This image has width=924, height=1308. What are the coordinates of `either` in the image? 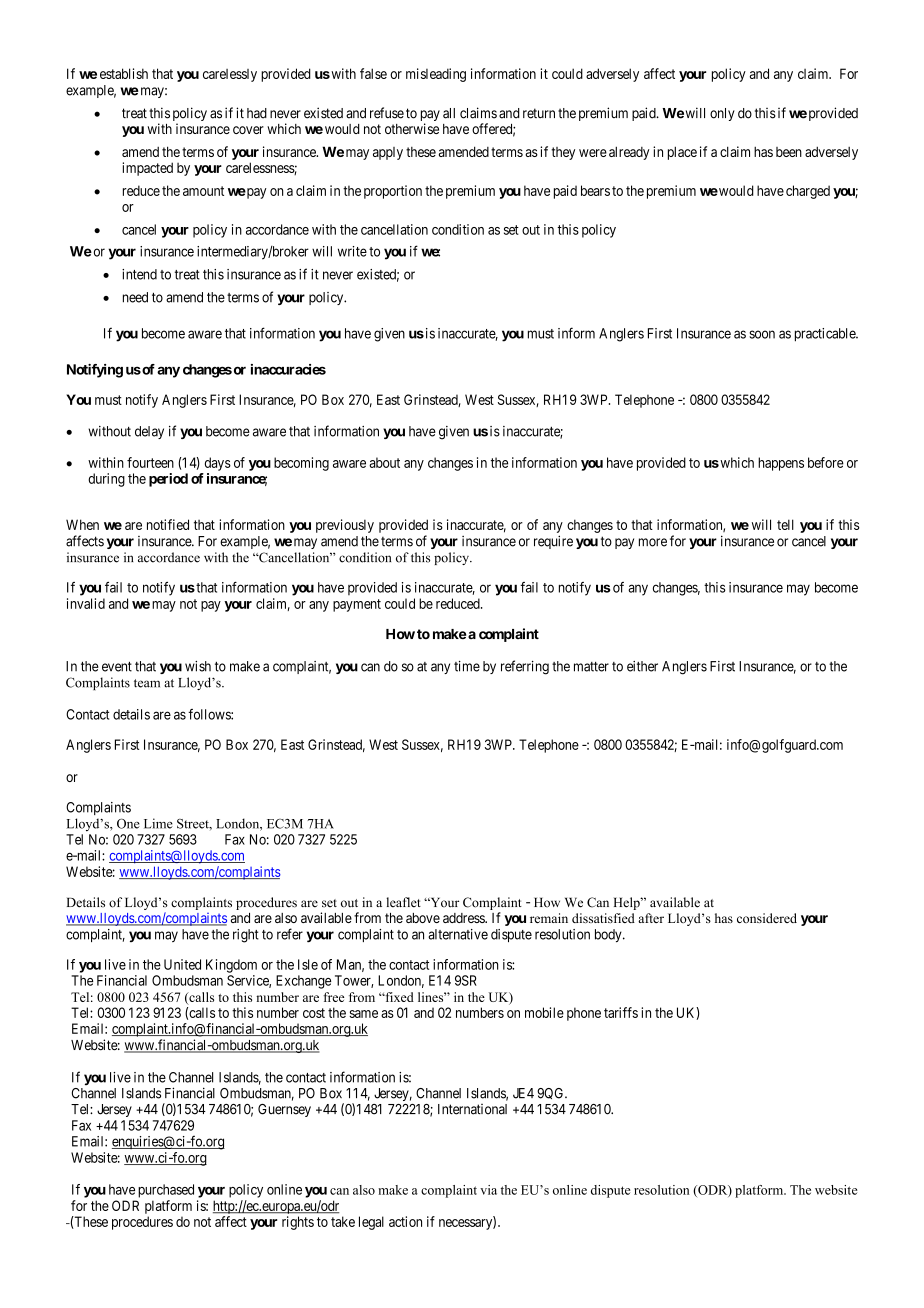 It's located at (642, 666).
